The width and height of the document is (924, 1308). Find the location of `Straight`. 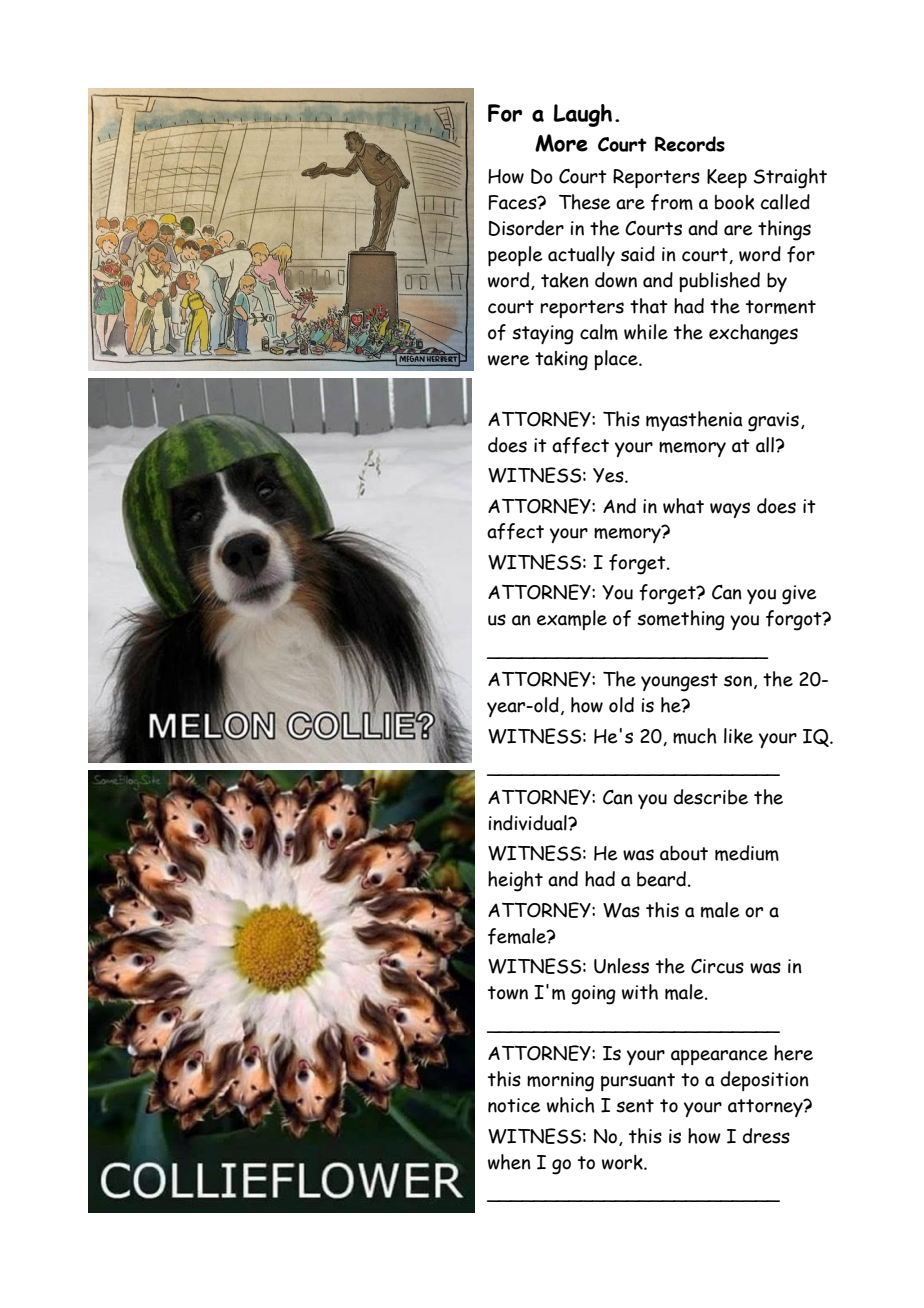

Straight is located at coordinates (790, 178).
